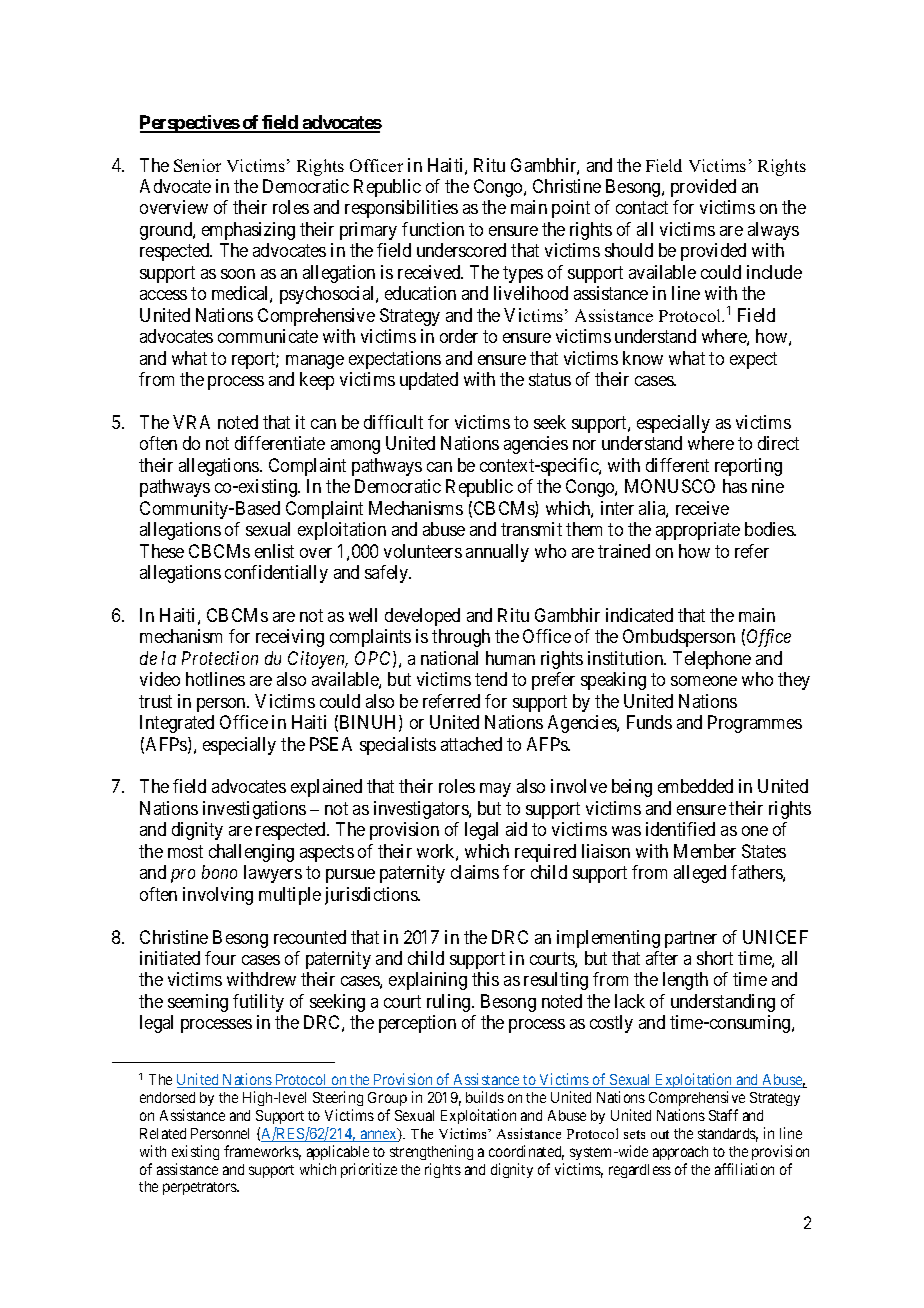 The height and width of the screenshot is (1308, 924). I want to click on strengthening, so click(431, 1152).
